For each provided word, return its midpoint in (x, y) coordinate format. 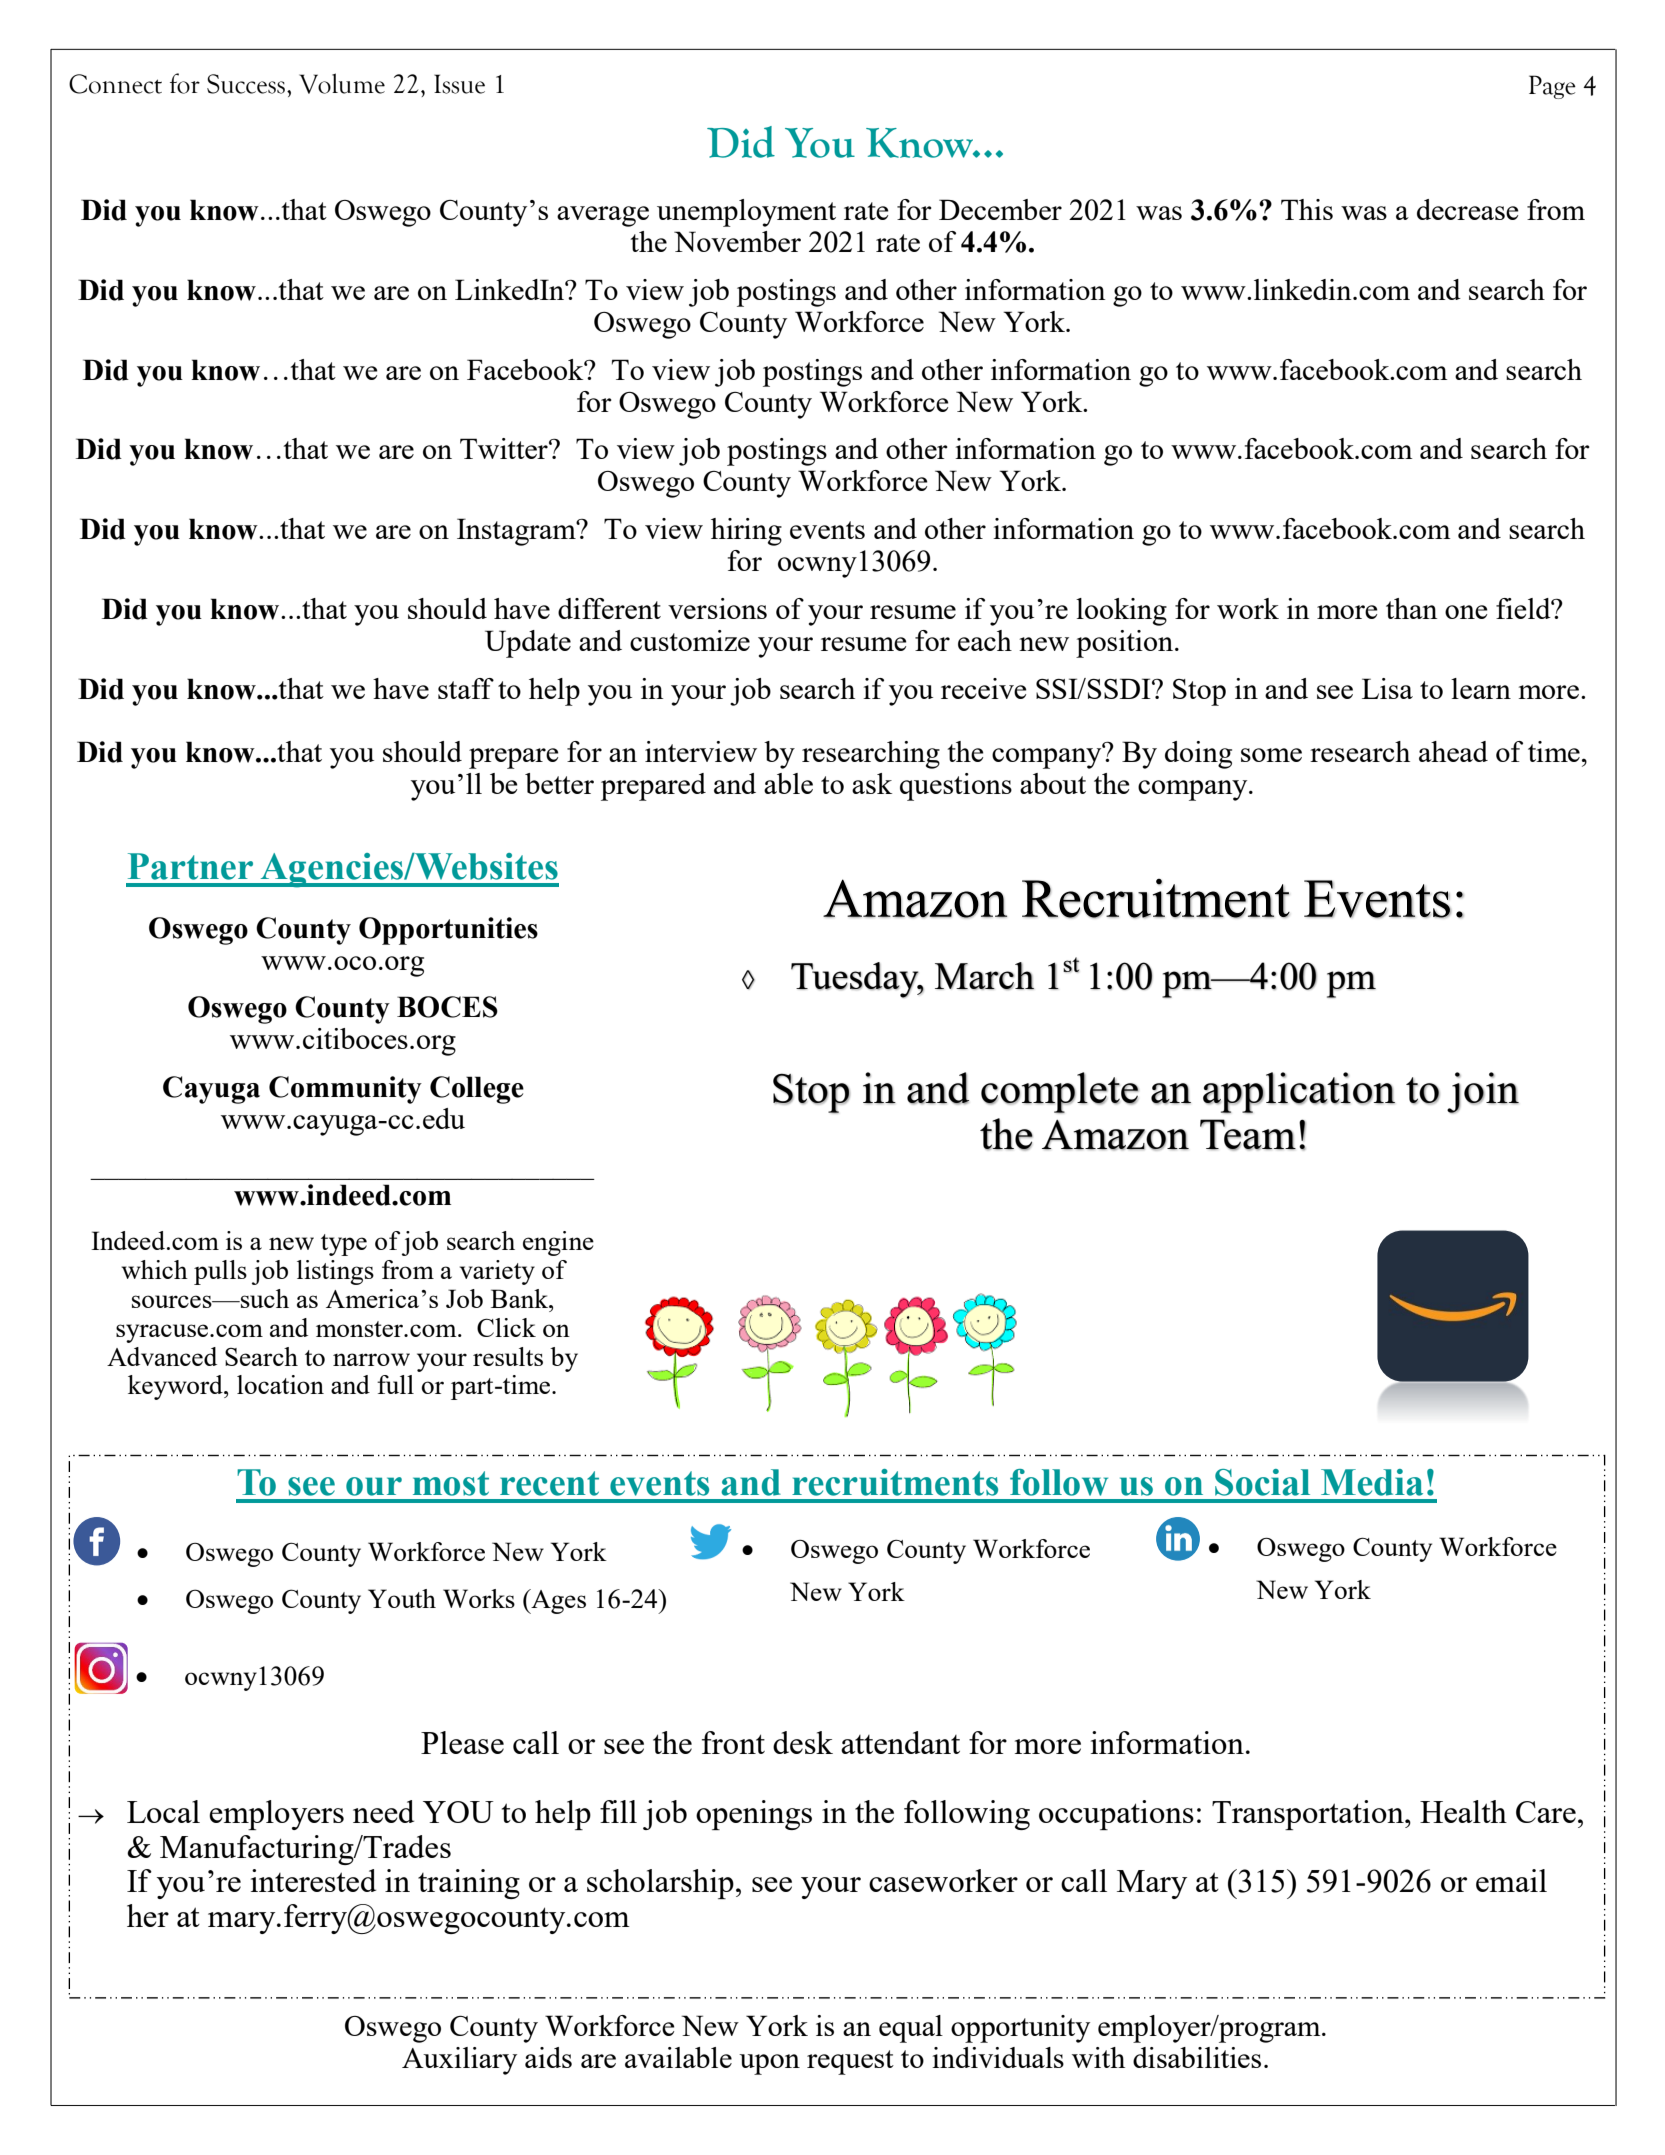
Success (247, 84)
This (1307, 209)
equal (911, 2029)
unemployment (746, 213)
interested (313, 1880)
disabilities (1197, 2057)
